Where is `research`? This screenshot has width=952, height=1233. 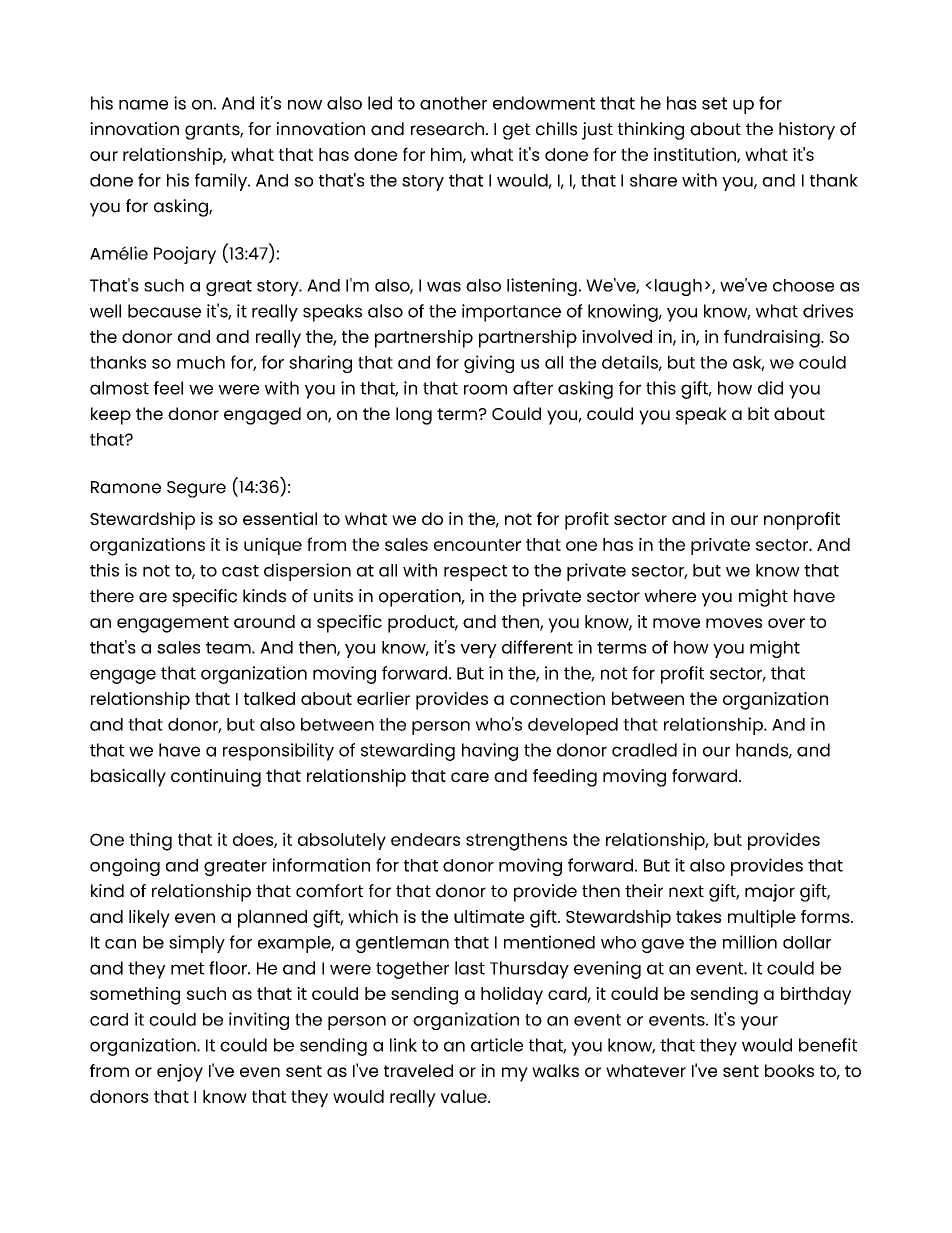 research is located at coordinates (449, 129).
